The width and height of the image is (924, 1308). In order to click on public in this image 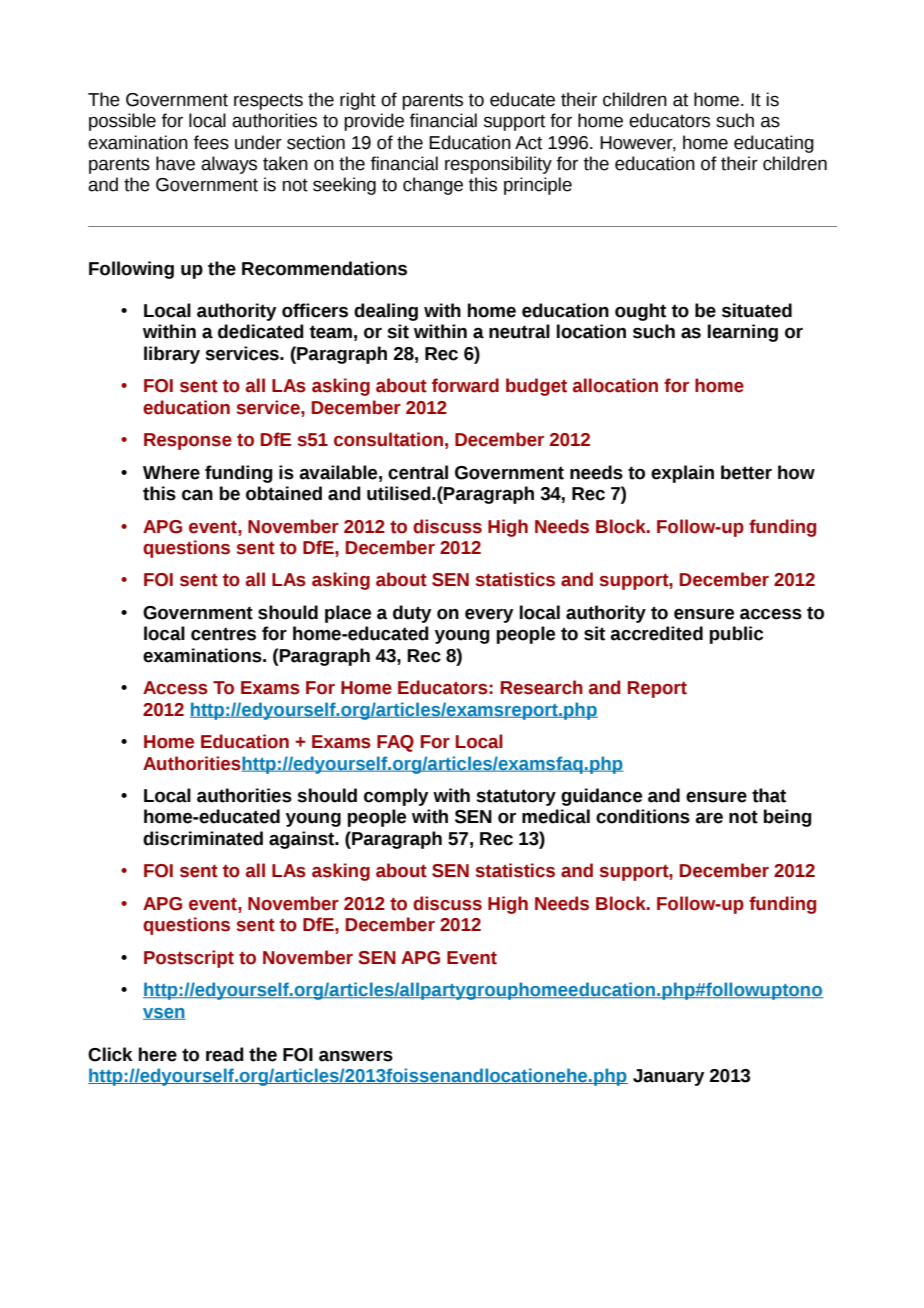, I will do `click(736, 635)`.
